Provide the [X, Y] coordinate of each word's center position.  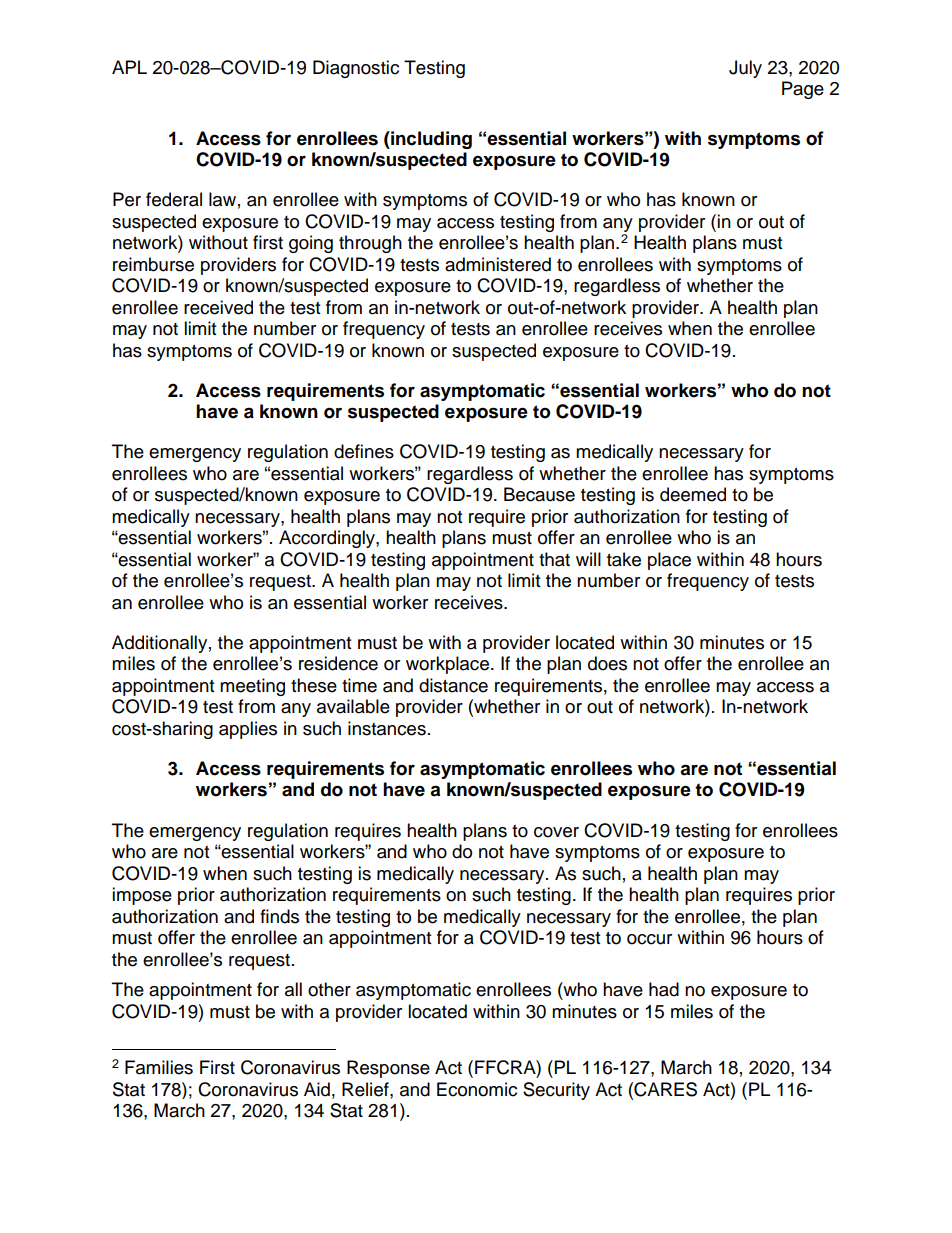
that [554, 559]
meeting [252, 687]
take [624, 559]
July [745, 69]
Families [159, 1067]
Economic [477, 1089]
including [430, 140]
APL [129, 67]
